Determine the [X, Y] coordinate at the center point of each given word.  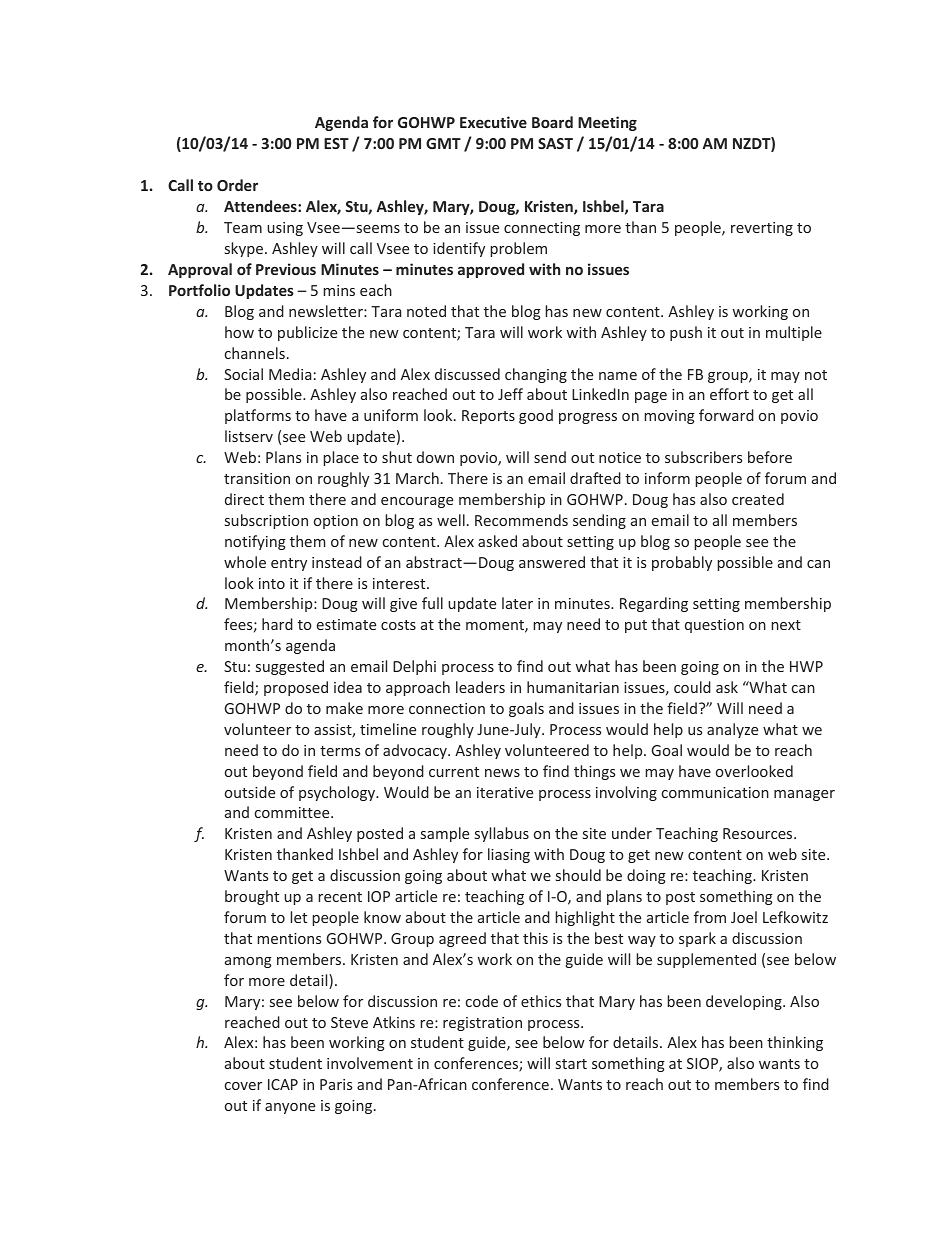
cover [243, 1086]
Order [237, 185]
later [517, 603]
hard [277, 624]
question [714, 626]
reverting [762, 229]
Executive [493, 122]
